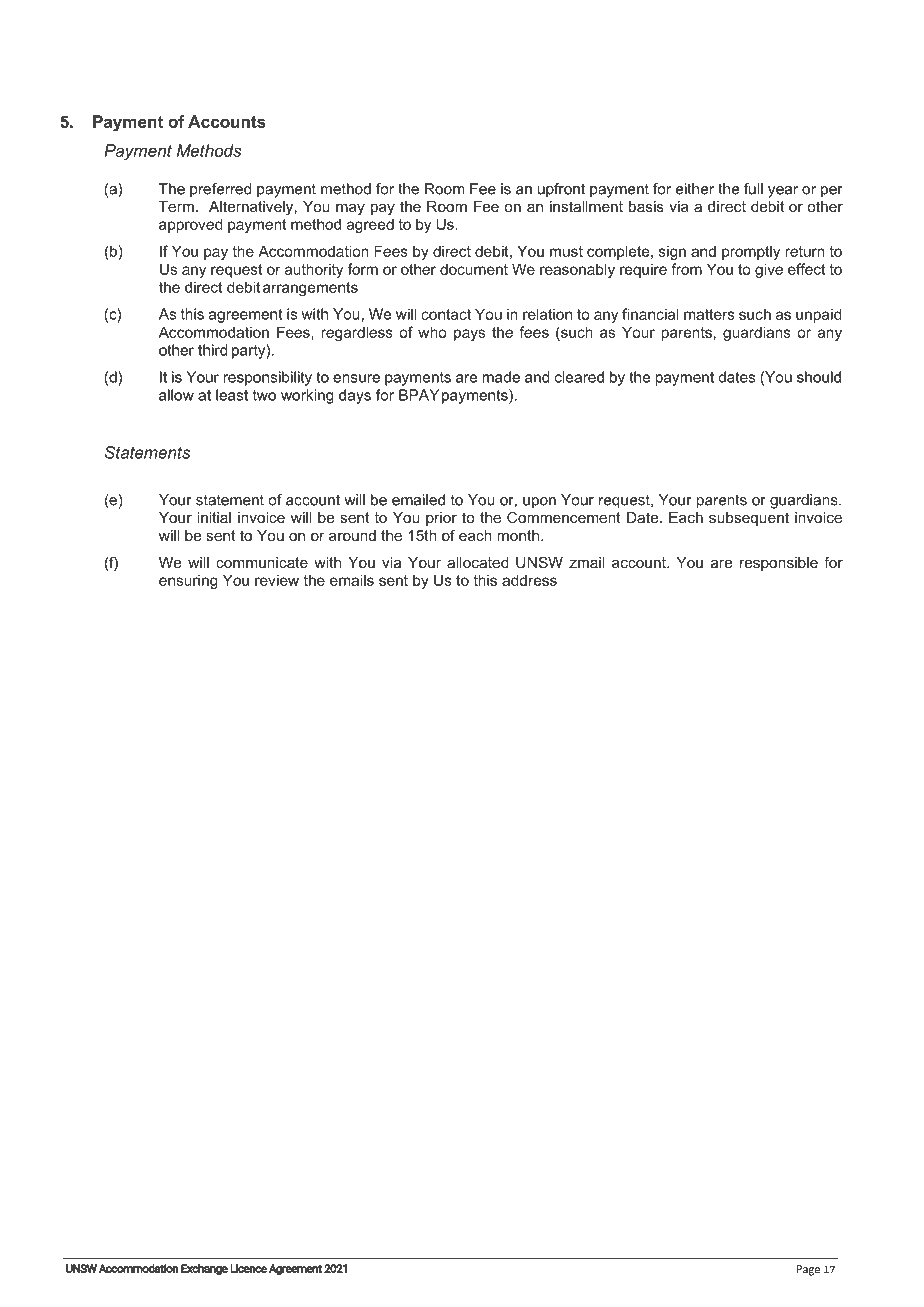 This screenshot has width=924, height=1307. I want to click on Exchange, so click(204, 1270).
